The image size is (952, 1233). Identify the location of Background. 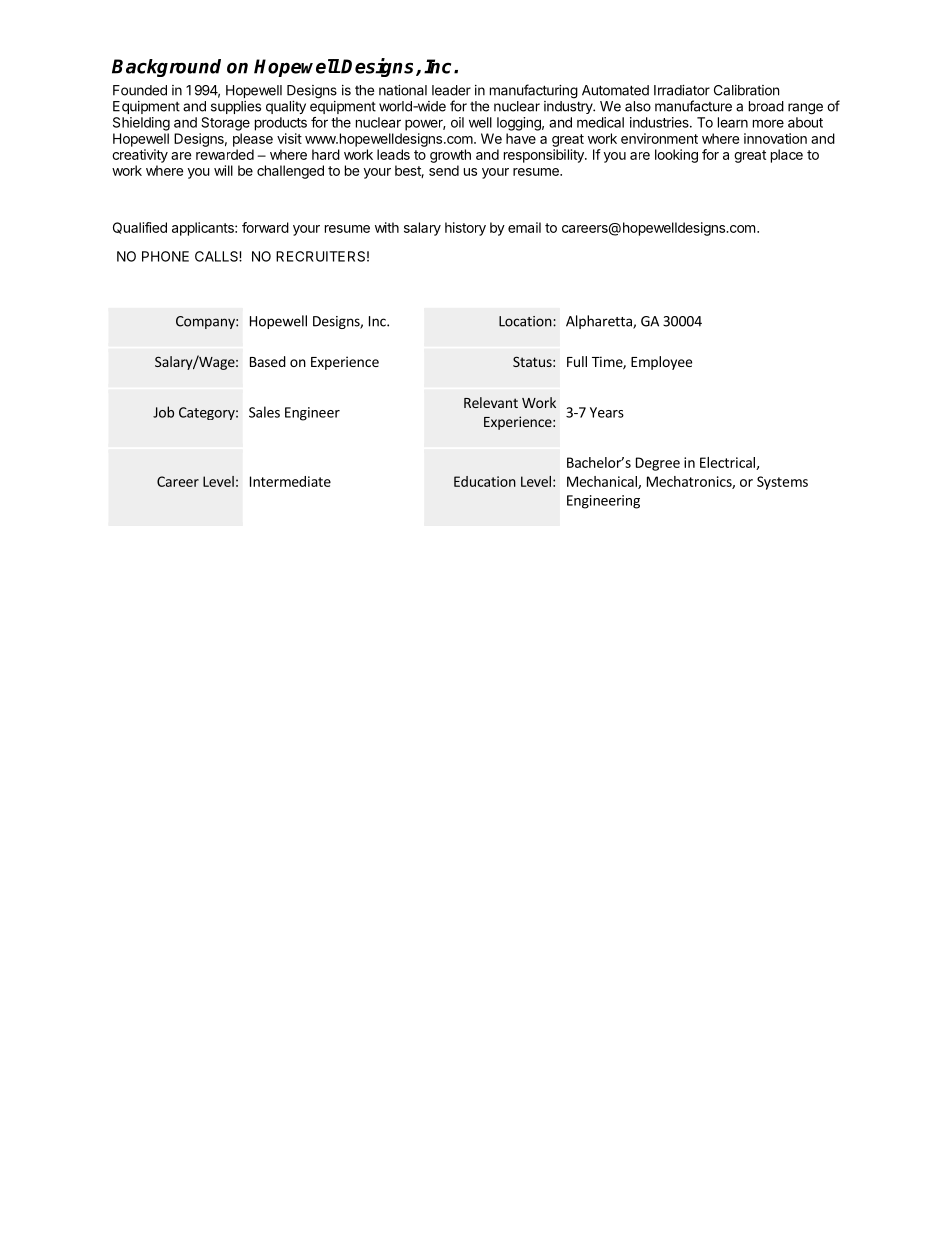
(166, 68).
